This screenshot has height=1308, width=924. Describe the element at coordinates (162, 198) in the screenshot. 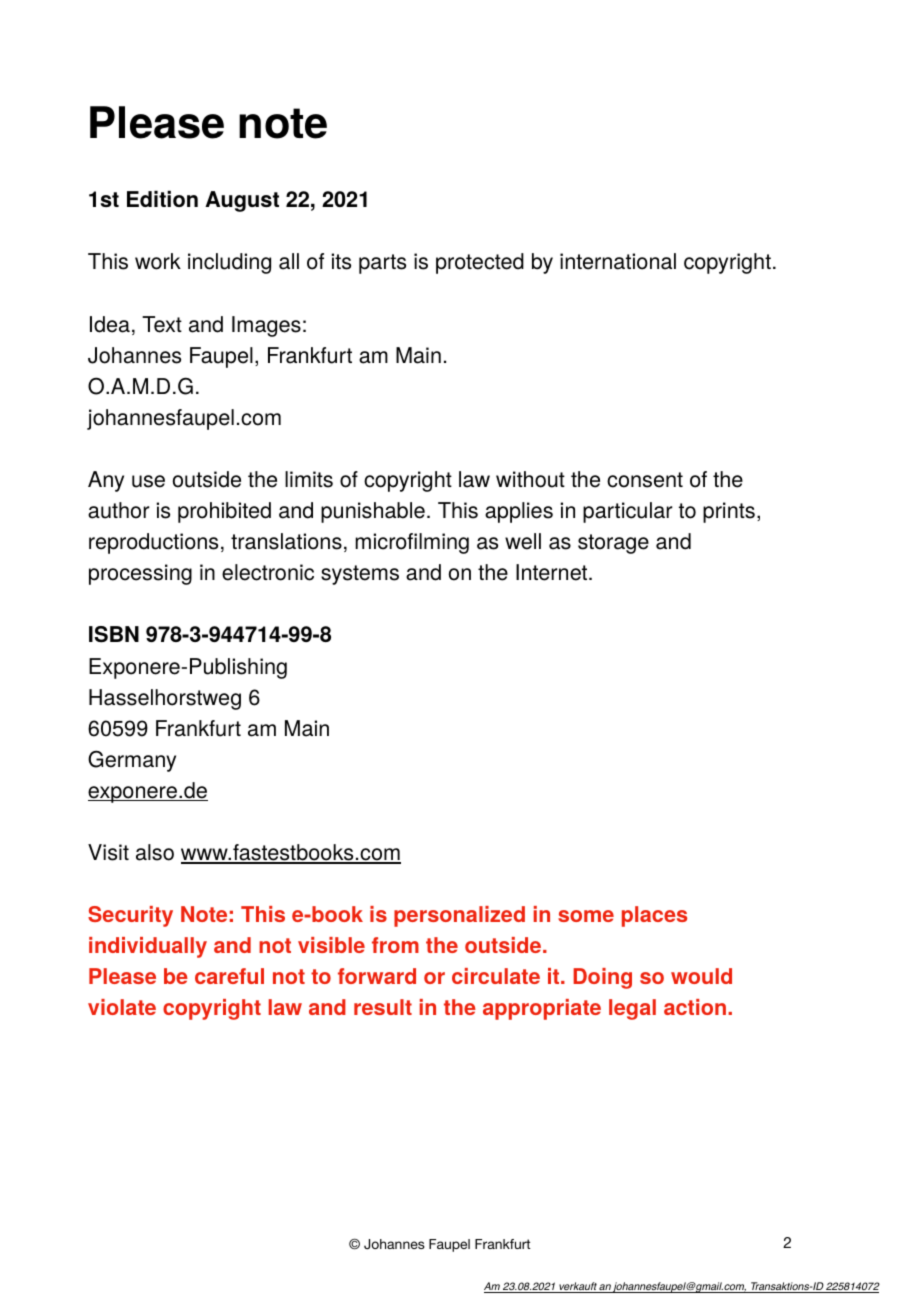

I see `Edition` at that location.
